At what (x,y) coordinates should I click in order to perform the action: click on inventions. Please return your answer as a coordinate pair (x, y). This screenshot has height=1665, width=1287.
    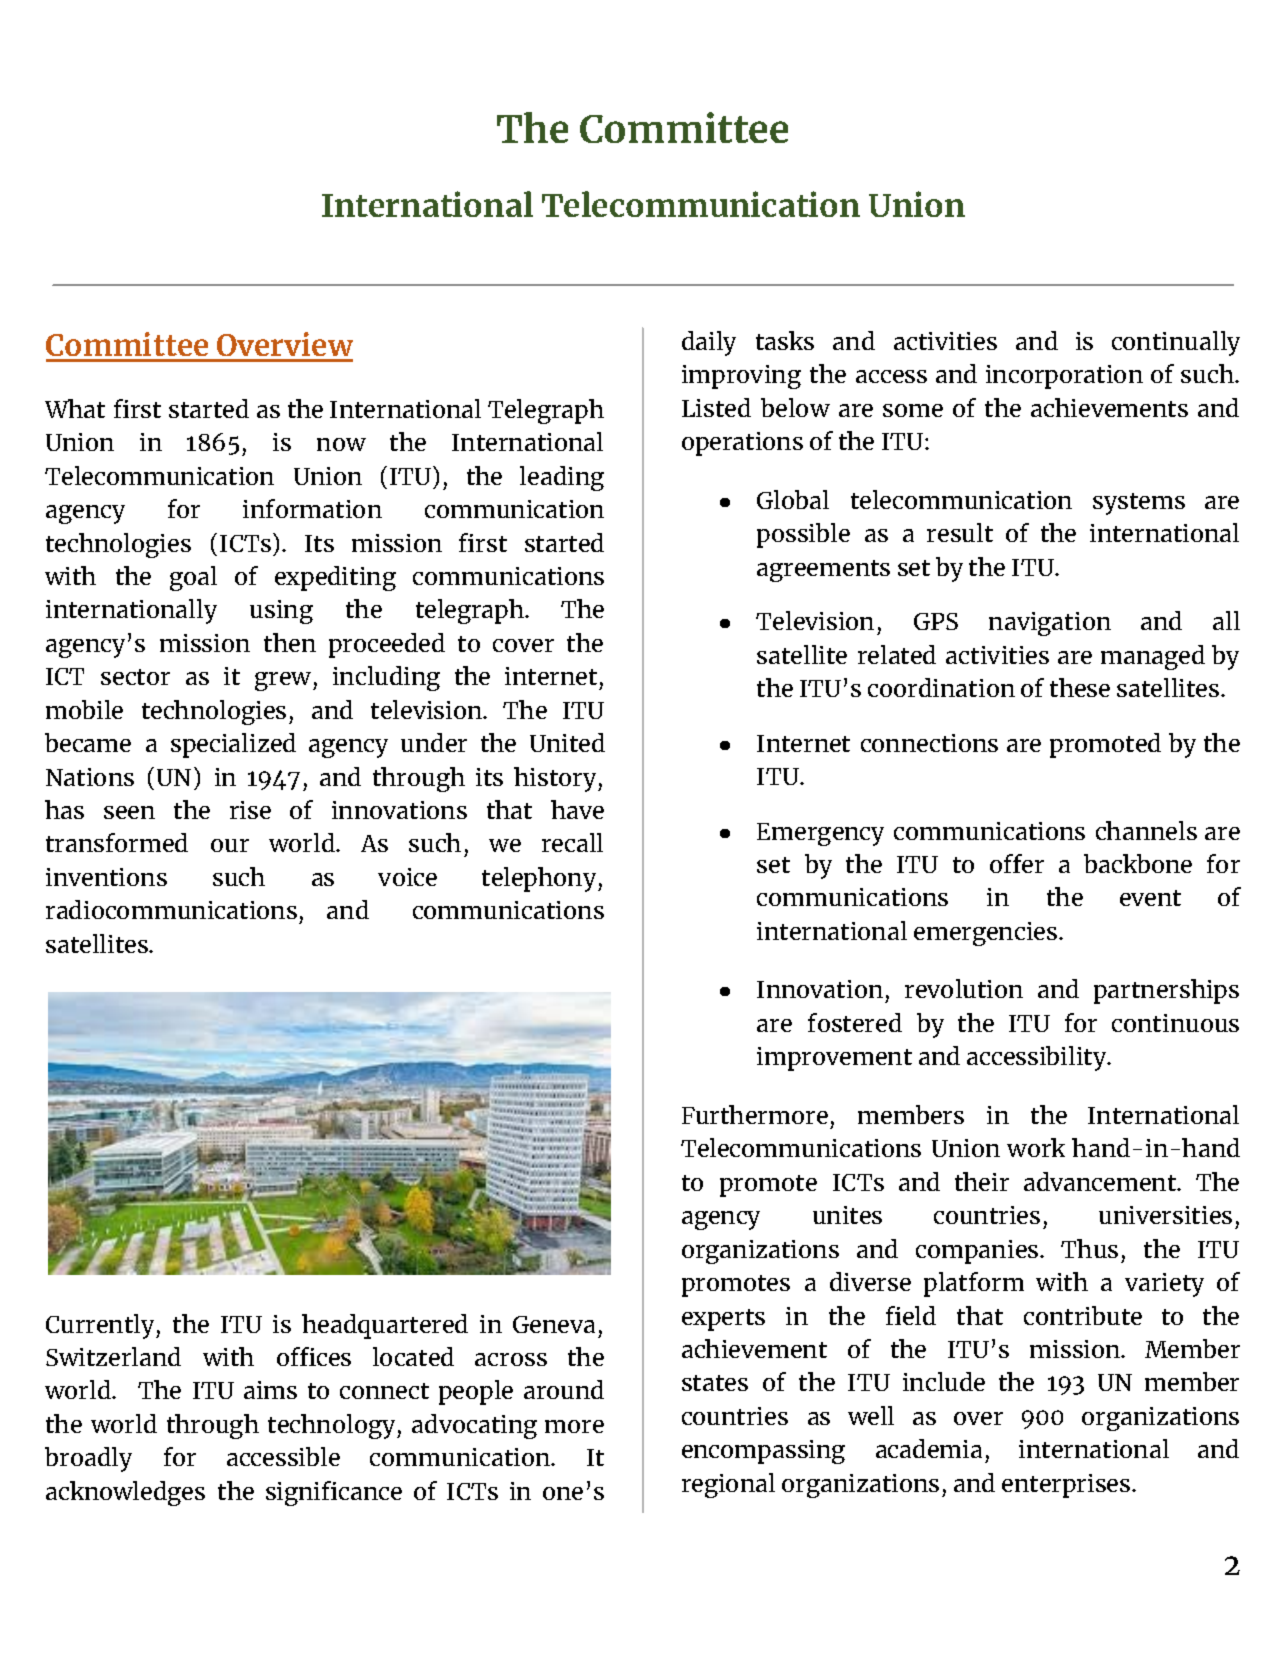
    Looking at the image, I should click on (106, 877).
